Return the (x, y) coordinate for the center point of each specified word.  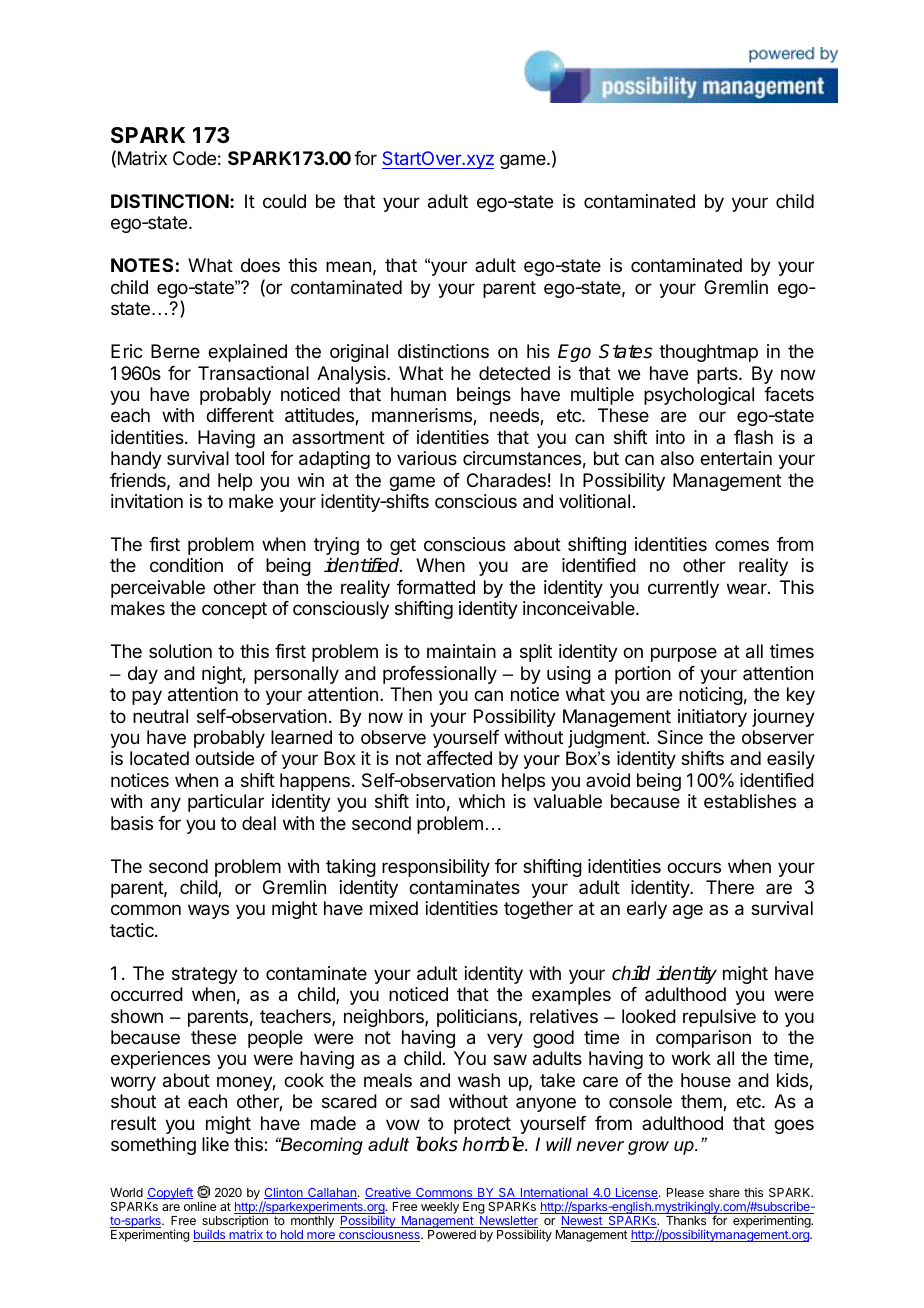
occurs (694, 867)
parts (718, 375)
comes (742, 545)
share (724, 1192)
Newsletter (508, 1222)
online (200, 1206)
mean (348, 267)
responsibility (436, 868)
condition (186, 565)
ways (208, 911)
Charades (506, 480)
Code (194, 158)
